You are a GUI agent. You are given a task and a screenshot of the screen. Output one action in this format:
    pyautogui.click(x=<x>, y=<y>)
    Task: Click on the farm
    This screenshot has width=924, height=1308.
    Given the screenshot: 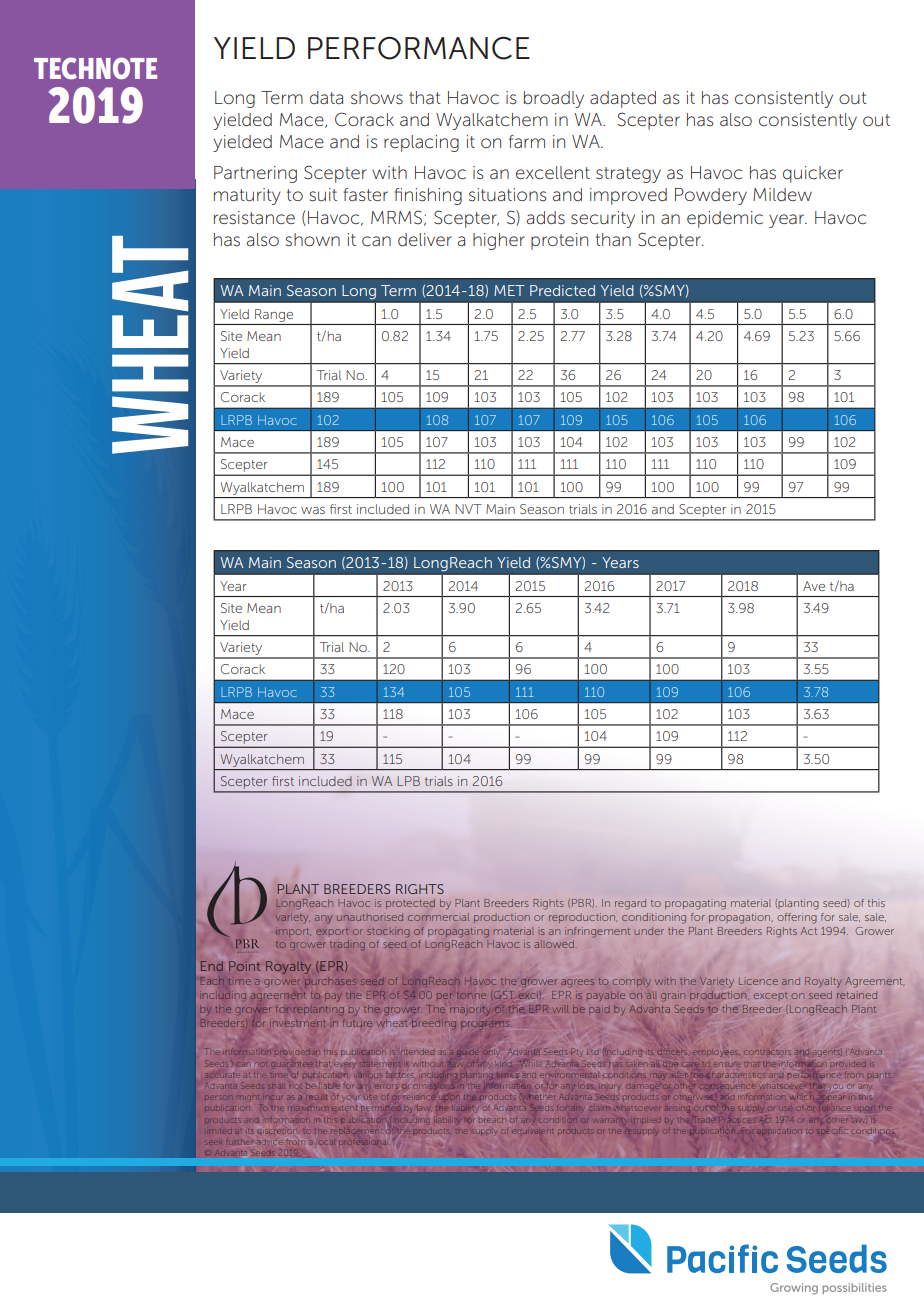 What is the action you would take?
    pyautogui.click(x=527, y=141)
